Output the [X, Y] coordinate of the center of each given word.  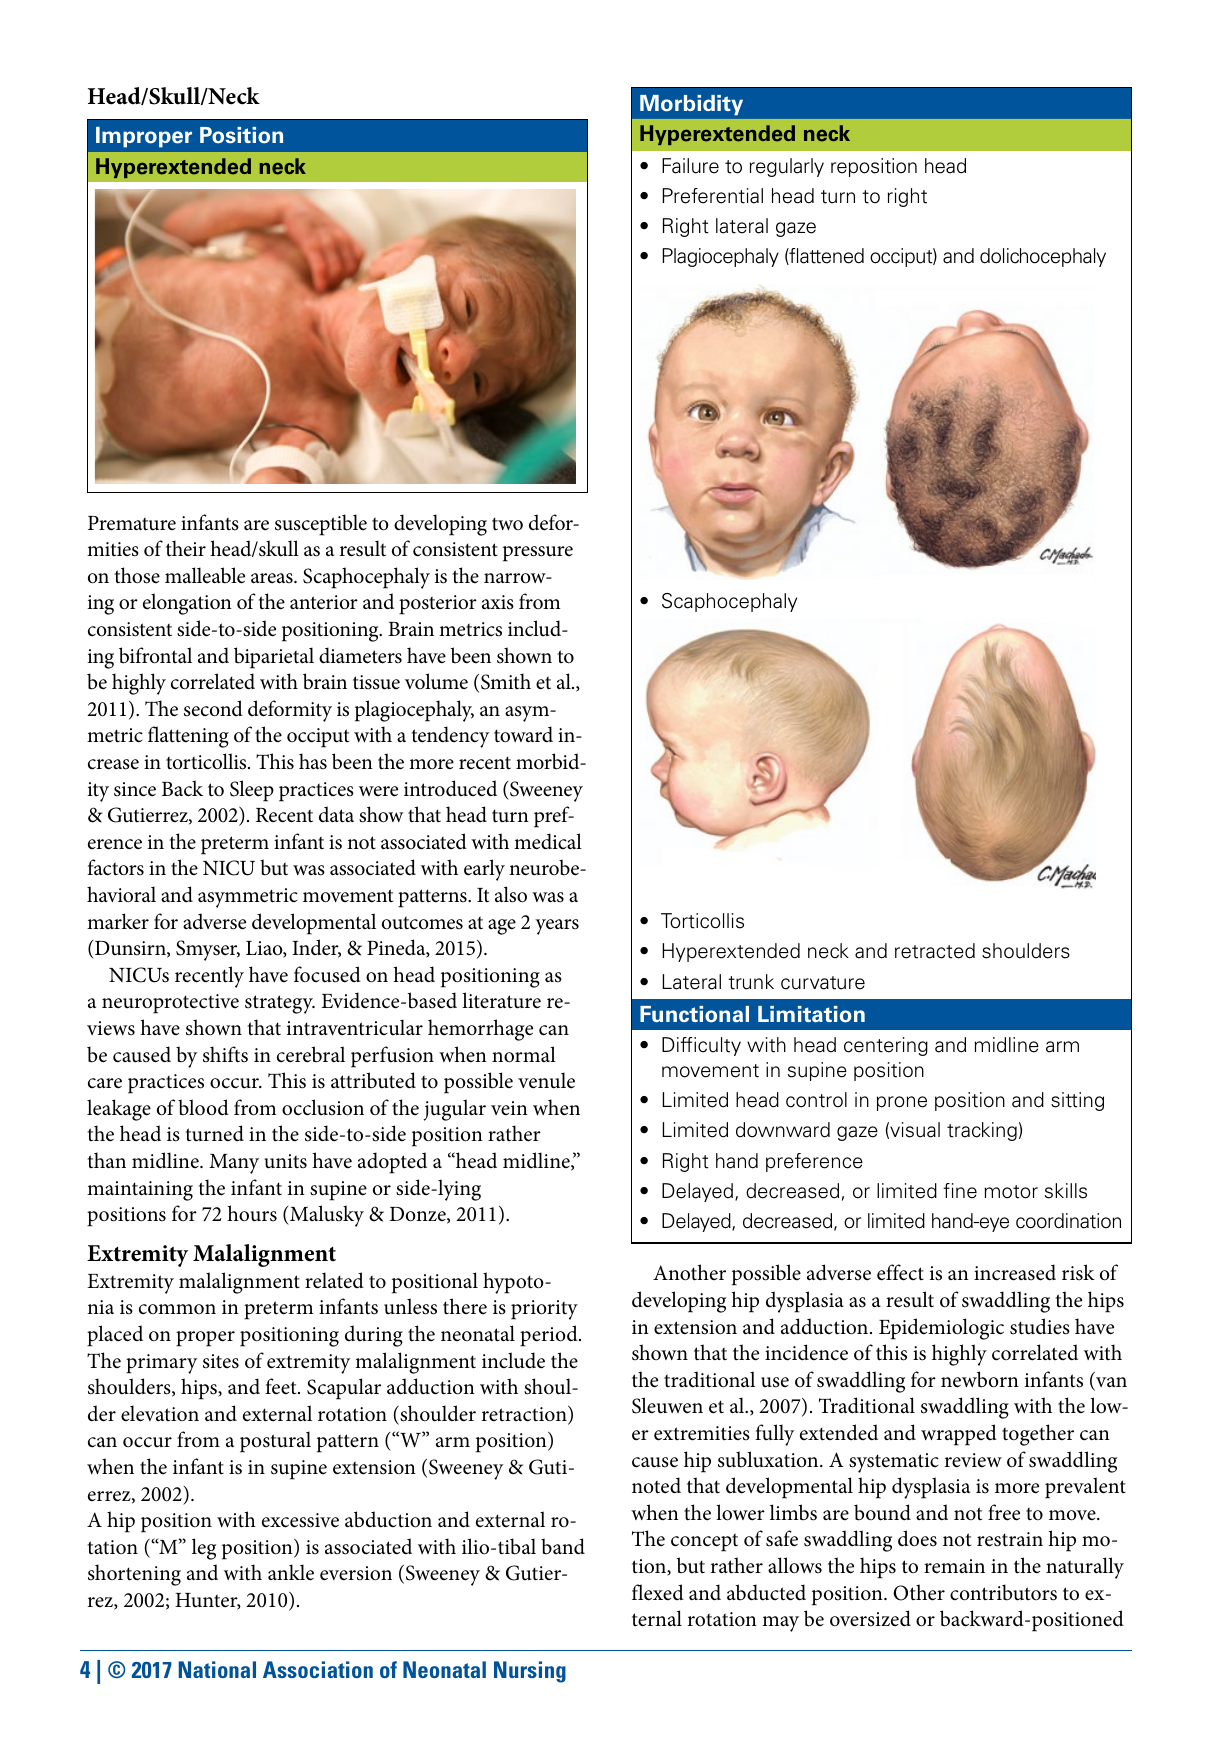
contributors [1003, 1592]
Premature [132, 523]
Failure [690, 166]
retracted [935, 951]
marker [118, 921]
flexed [658, 1592]
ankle [291, 1572]
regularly [787, 167]
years [557, 927]
